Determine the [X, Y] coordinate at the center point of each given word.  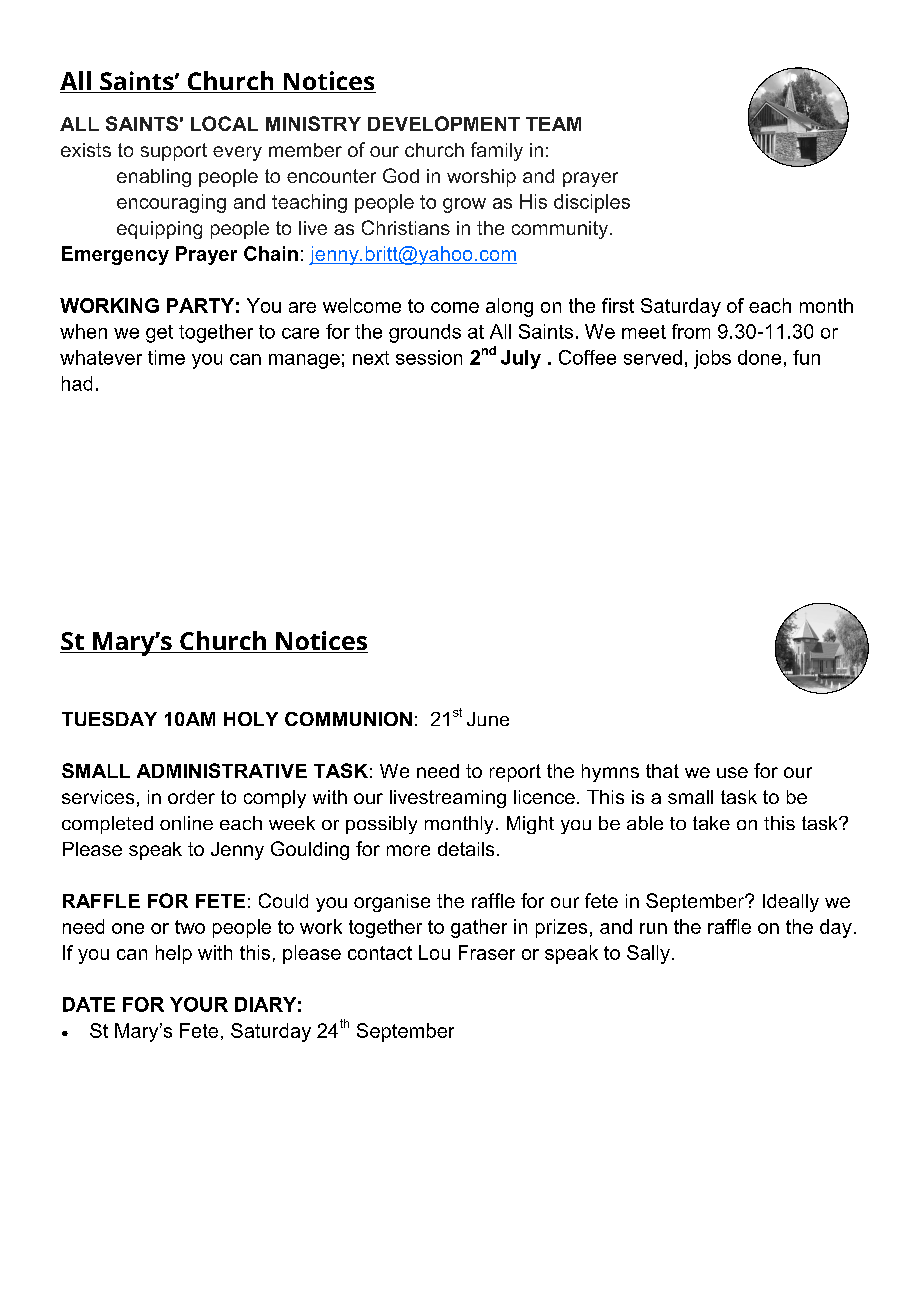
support [174, 152]
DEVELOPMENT [444, 123]
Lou [434, 952]
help [174, 954]
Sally [648, 954]
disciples [592, 203]
